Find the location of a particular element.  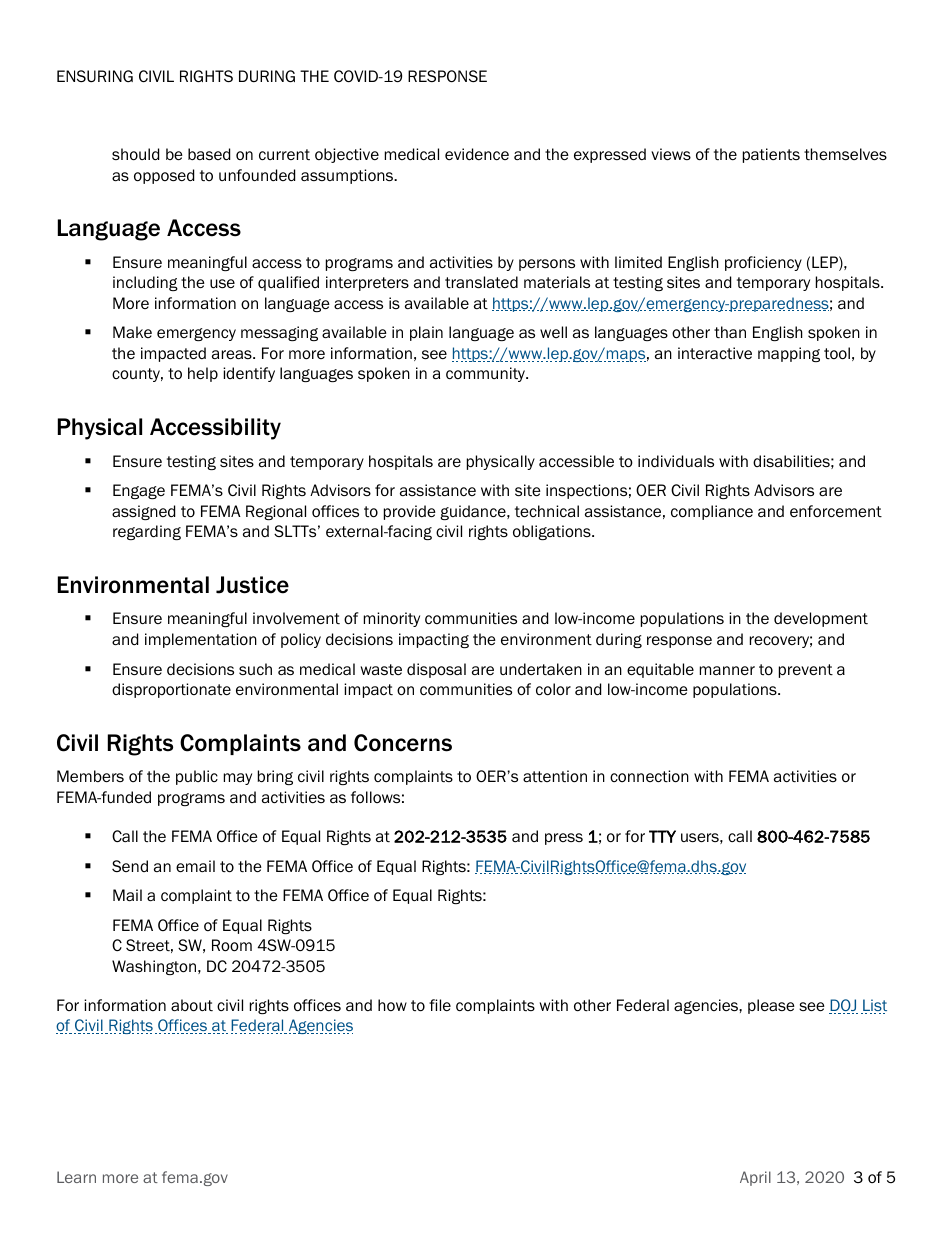

disposal is located at coordinates (436, 670).
